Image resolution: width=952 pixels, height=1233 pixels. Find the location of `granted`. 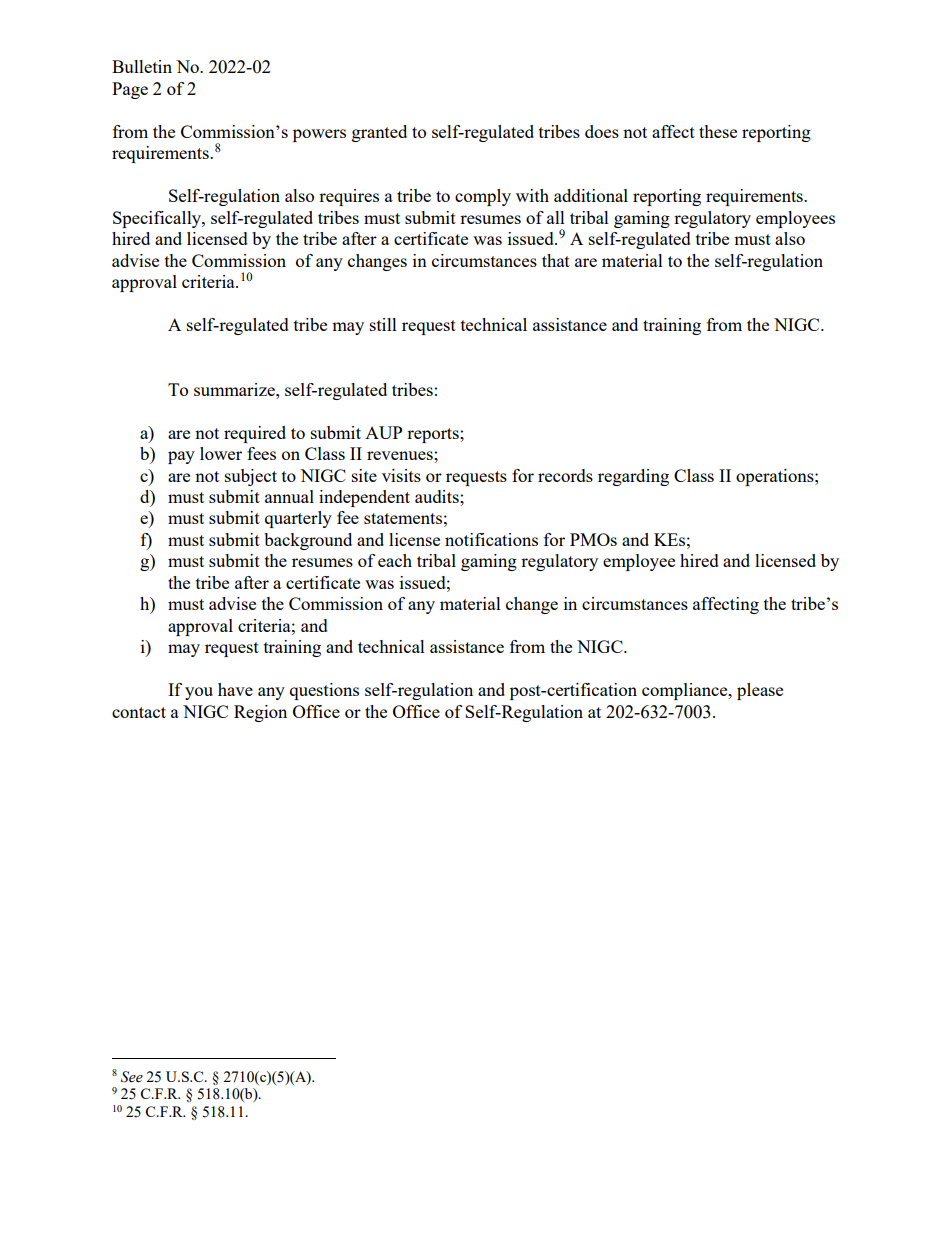

granted is located at coordinates (379, 133).
